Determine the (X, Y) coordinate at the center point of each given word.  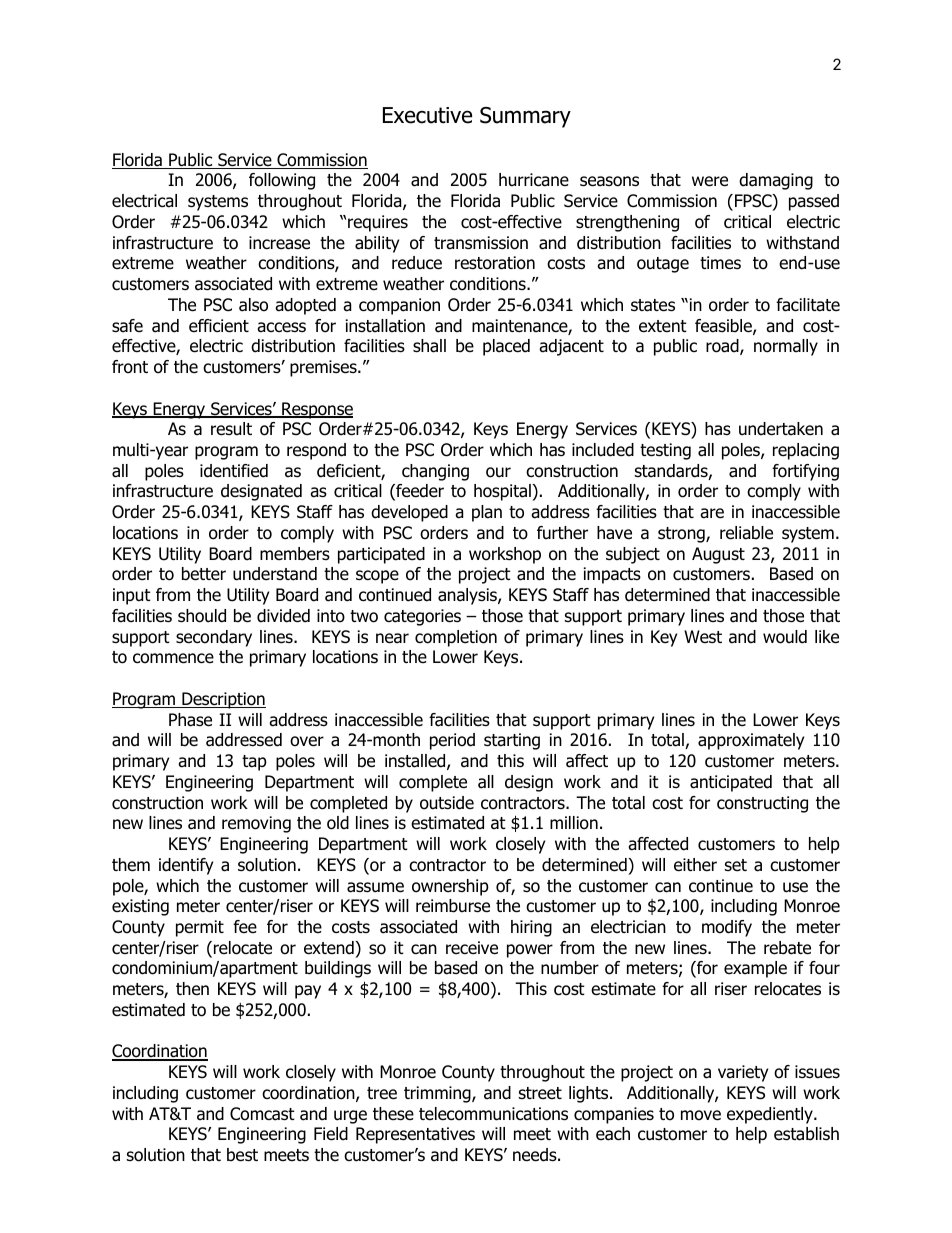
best (242, 1155)
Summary (525, 117)
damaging (776, 181)
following (282, 181)
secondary (214, 638)
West (703, 637)
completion (456, 638)
